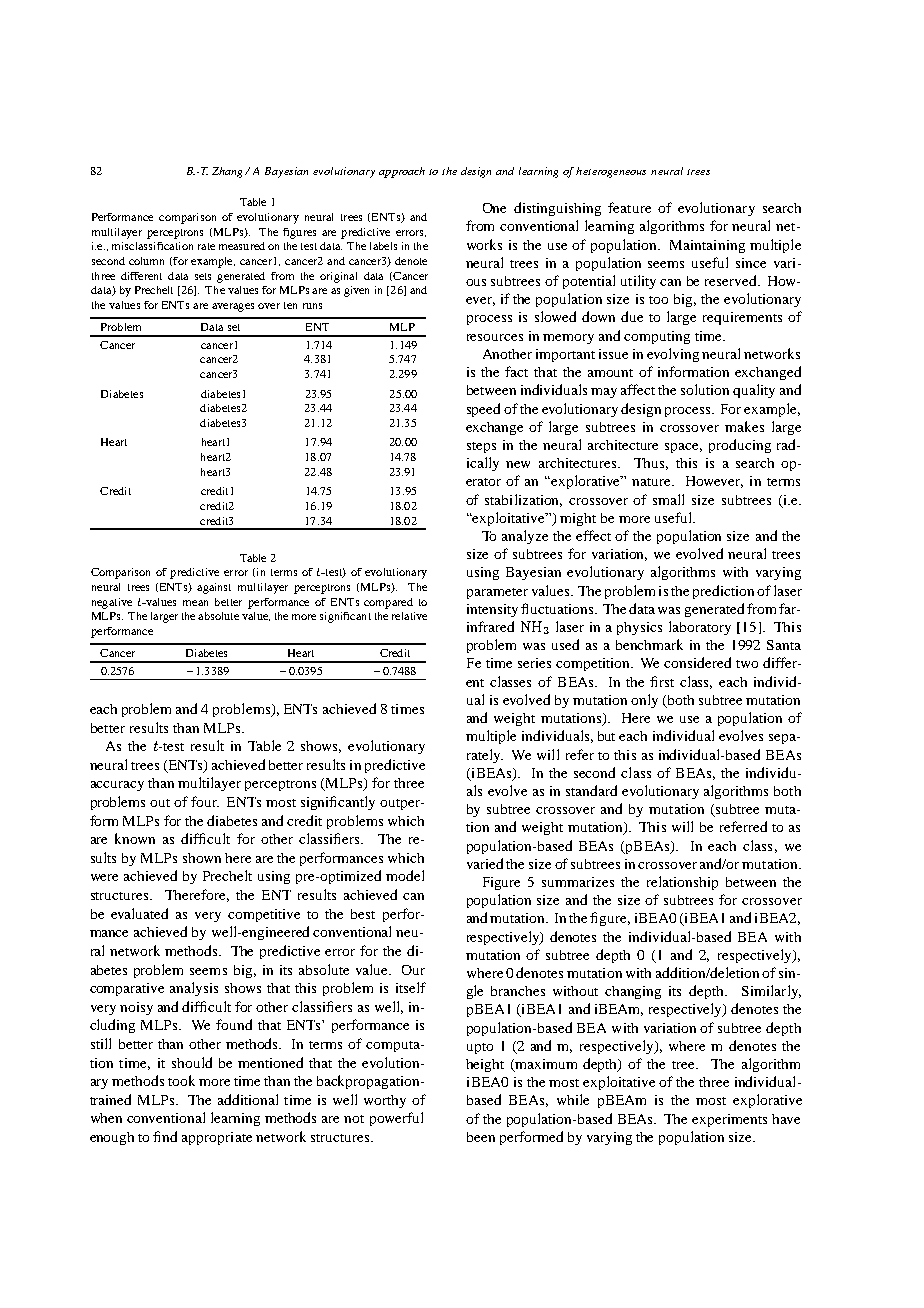 This document has height=1308, width=924. I want to click on Zhang, so click(229, 172).
